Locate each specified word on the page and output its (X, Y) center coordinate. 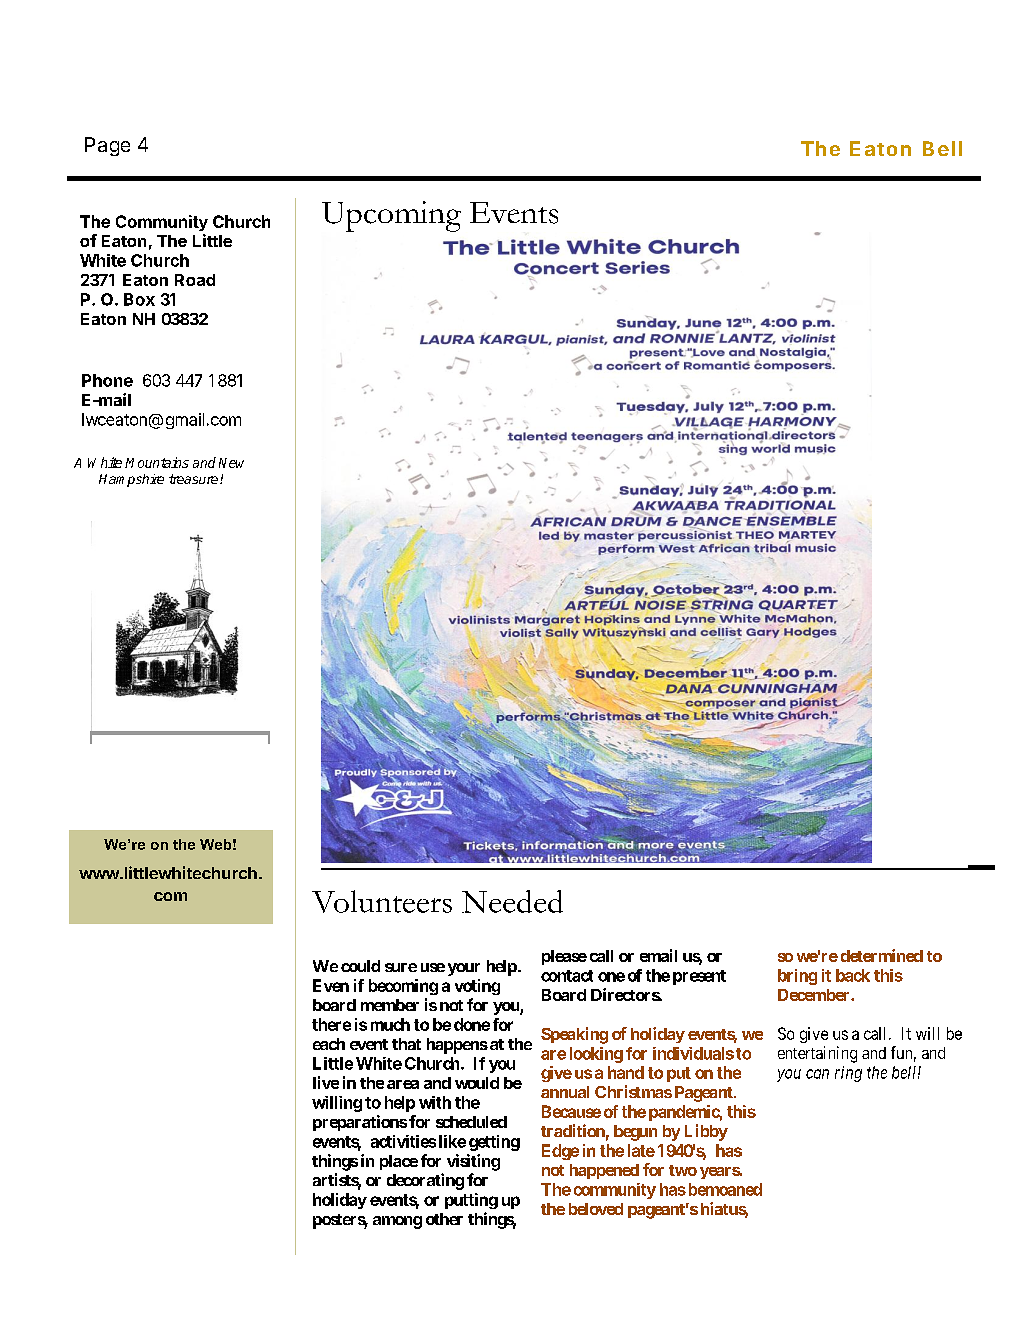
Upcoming (391, 216)
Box (139, 299)
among (397, 1222)
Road (195, 280)
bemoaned (723, 1189)
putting (471, 1201)
